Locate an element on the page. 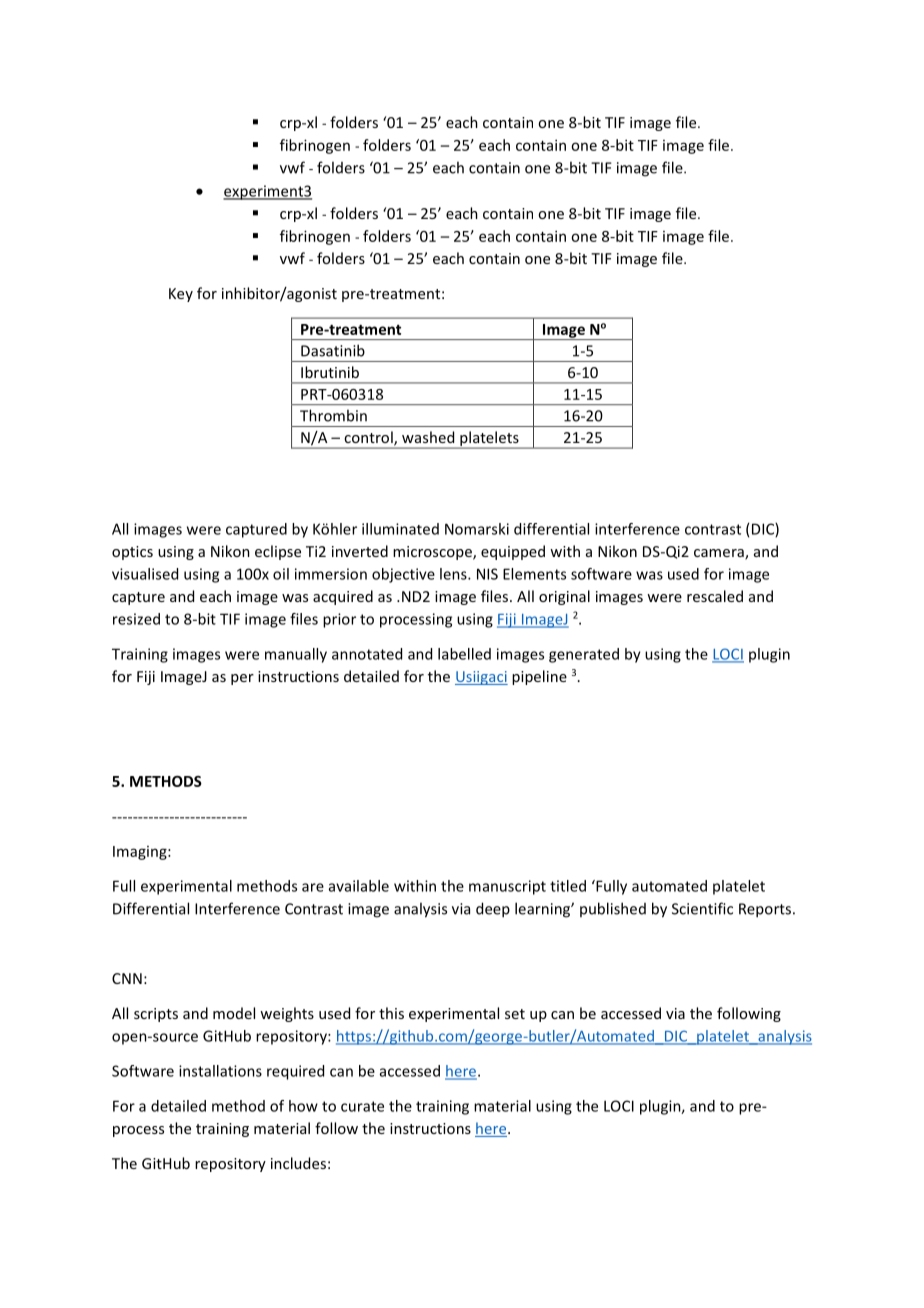 This document has width=924, height=1308. generated is located at coordinates (584, 655).
